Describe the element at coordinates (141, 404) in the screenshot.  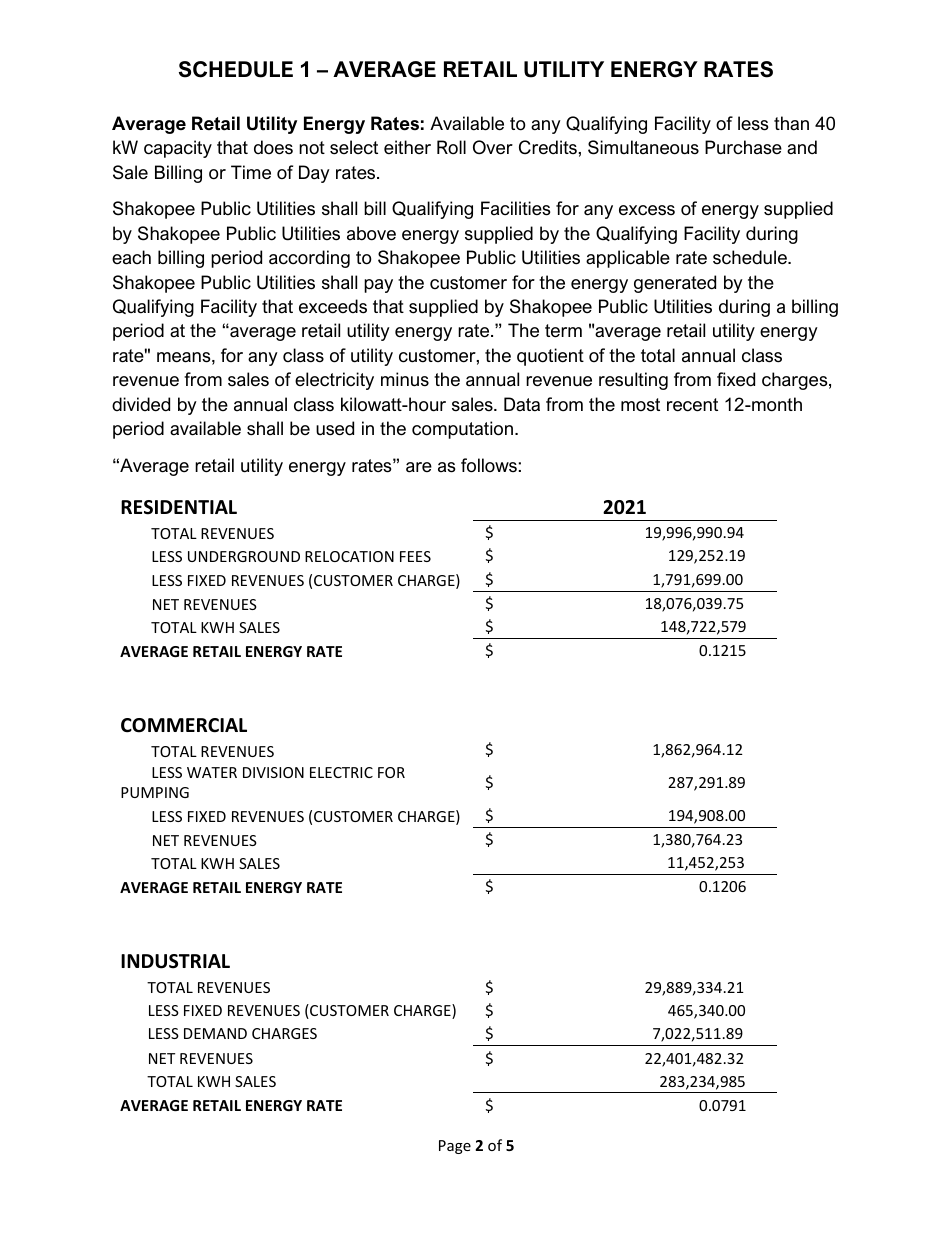
I see `divided` at that location.
